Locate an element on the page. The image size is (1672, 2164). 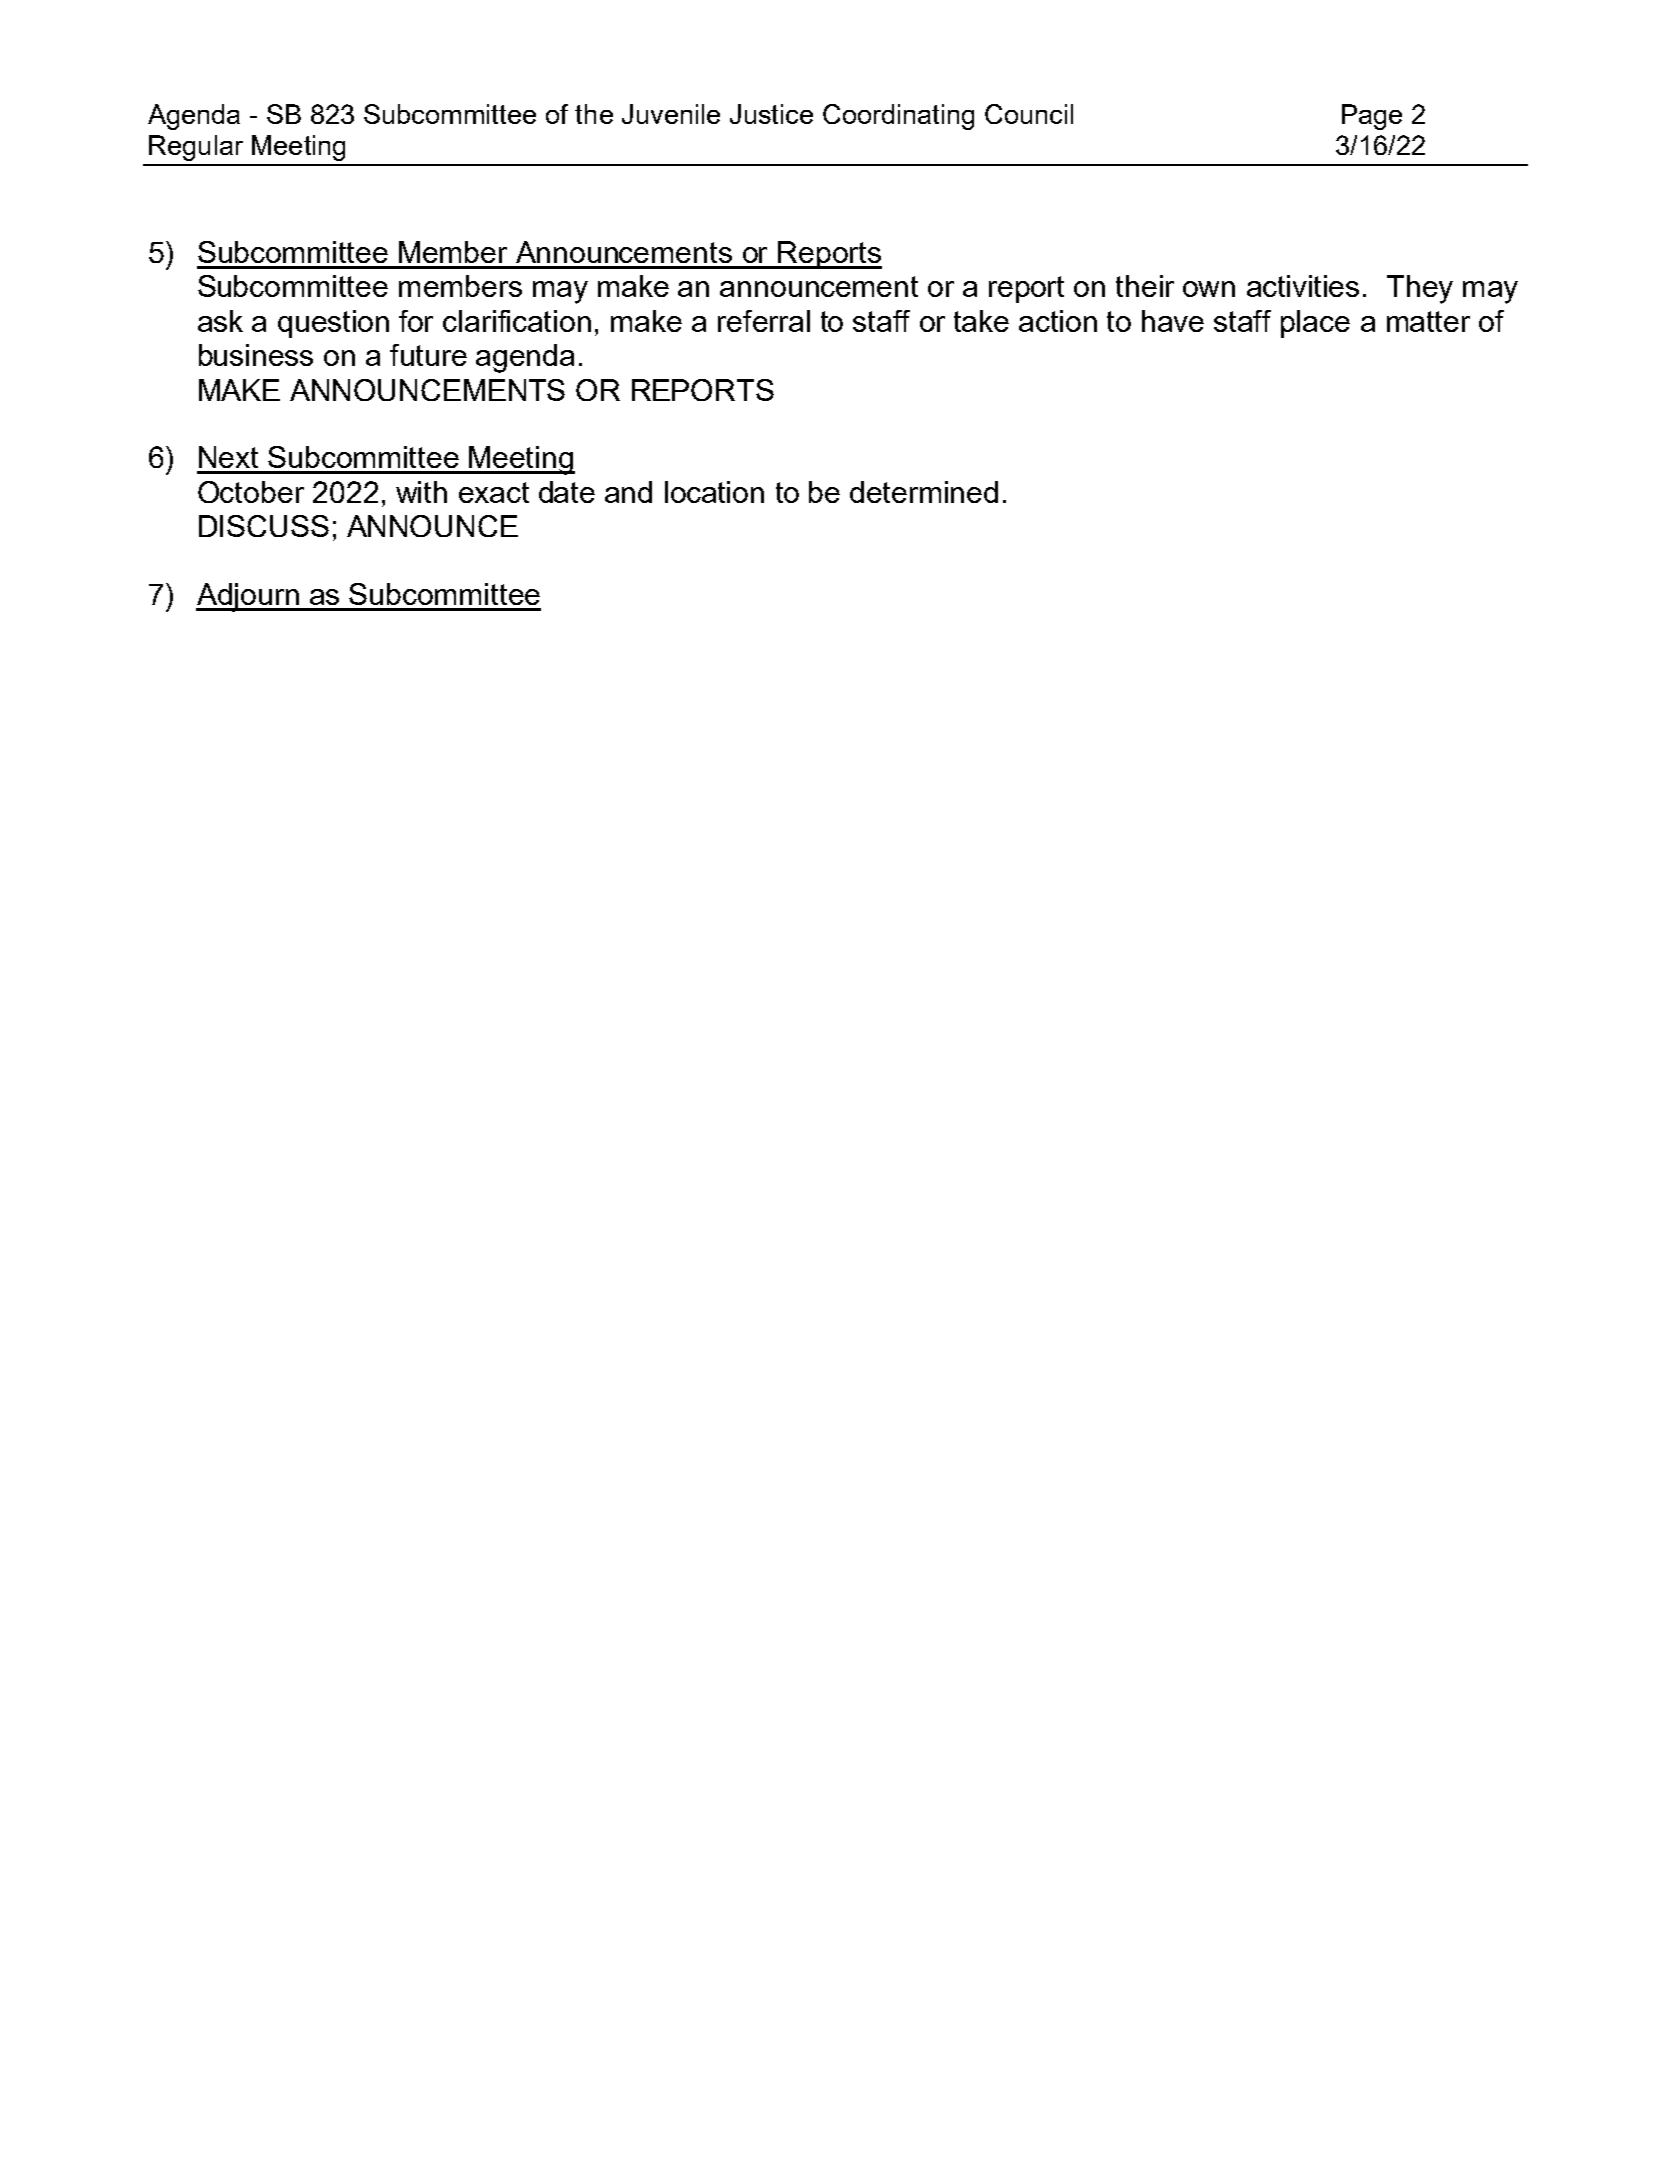
their is located at coordinates (1145, 286).
